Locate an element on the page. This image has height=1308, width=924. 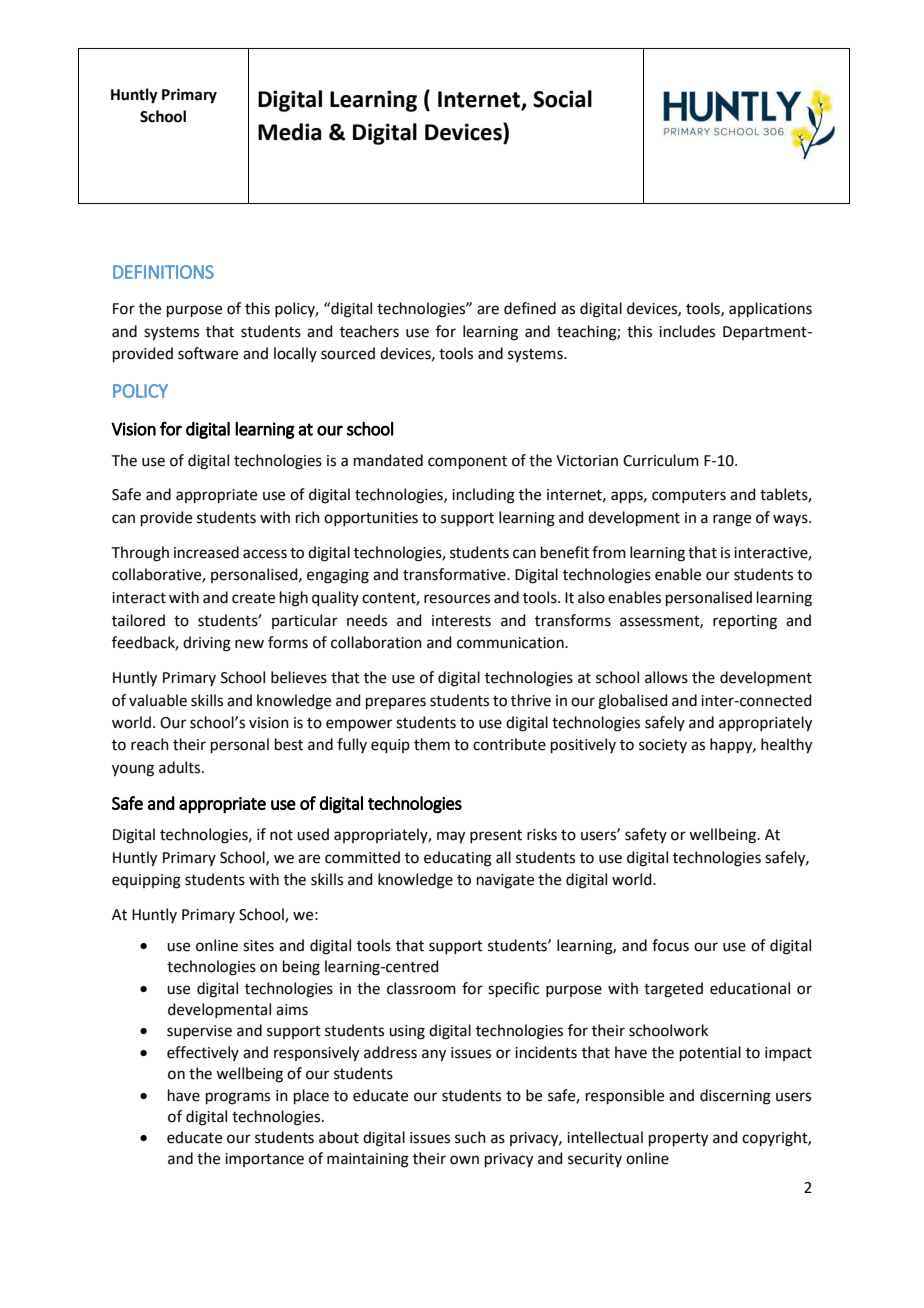
driving is located at coordinates (207, 644).
